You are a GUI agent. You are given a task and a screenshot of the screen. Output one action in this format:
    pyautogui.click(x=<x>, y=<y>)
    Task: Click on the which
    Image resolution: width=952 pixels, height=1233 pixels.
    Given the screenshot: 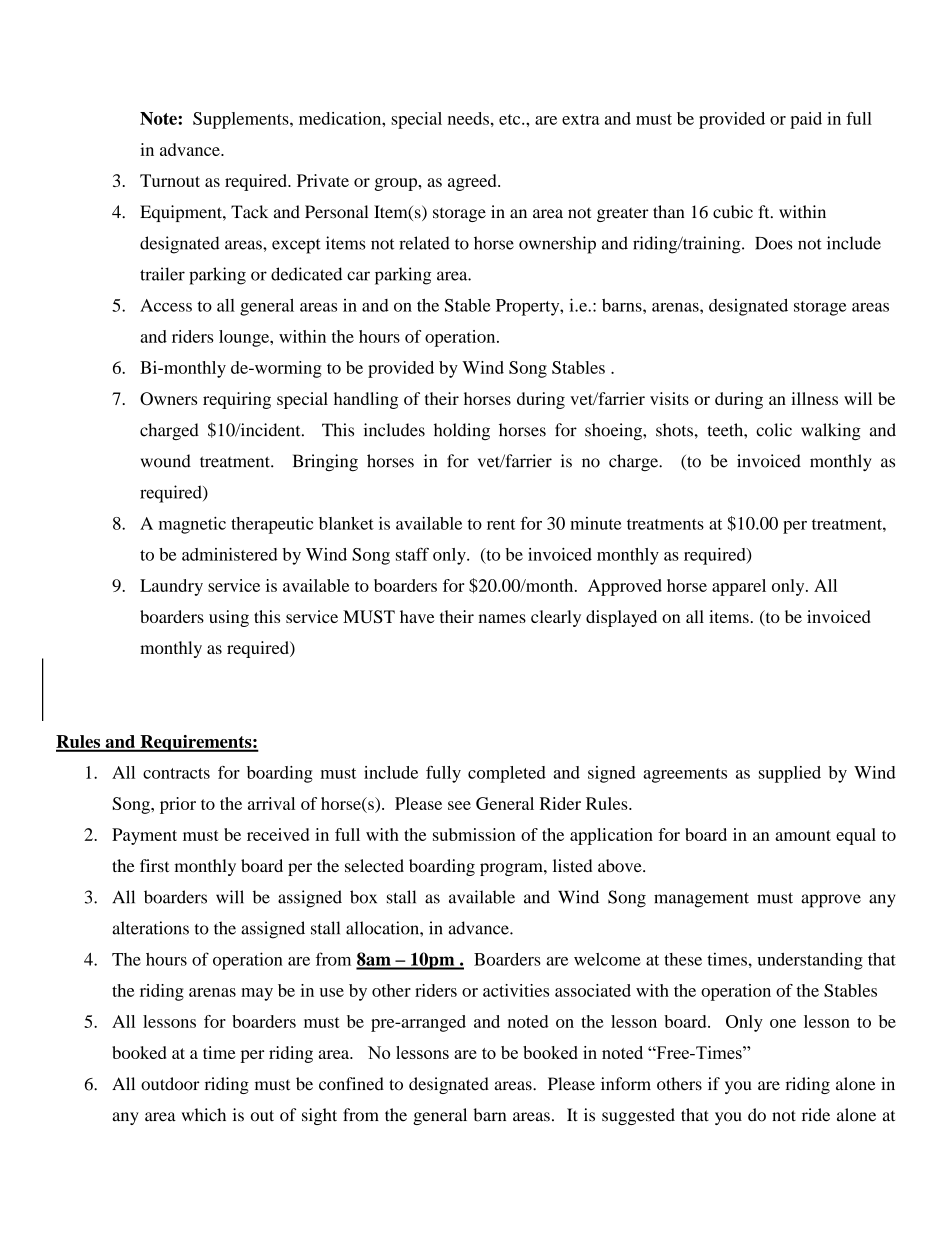 What is the action you would take?
    pyautogui.click(x=204, y=1115)
